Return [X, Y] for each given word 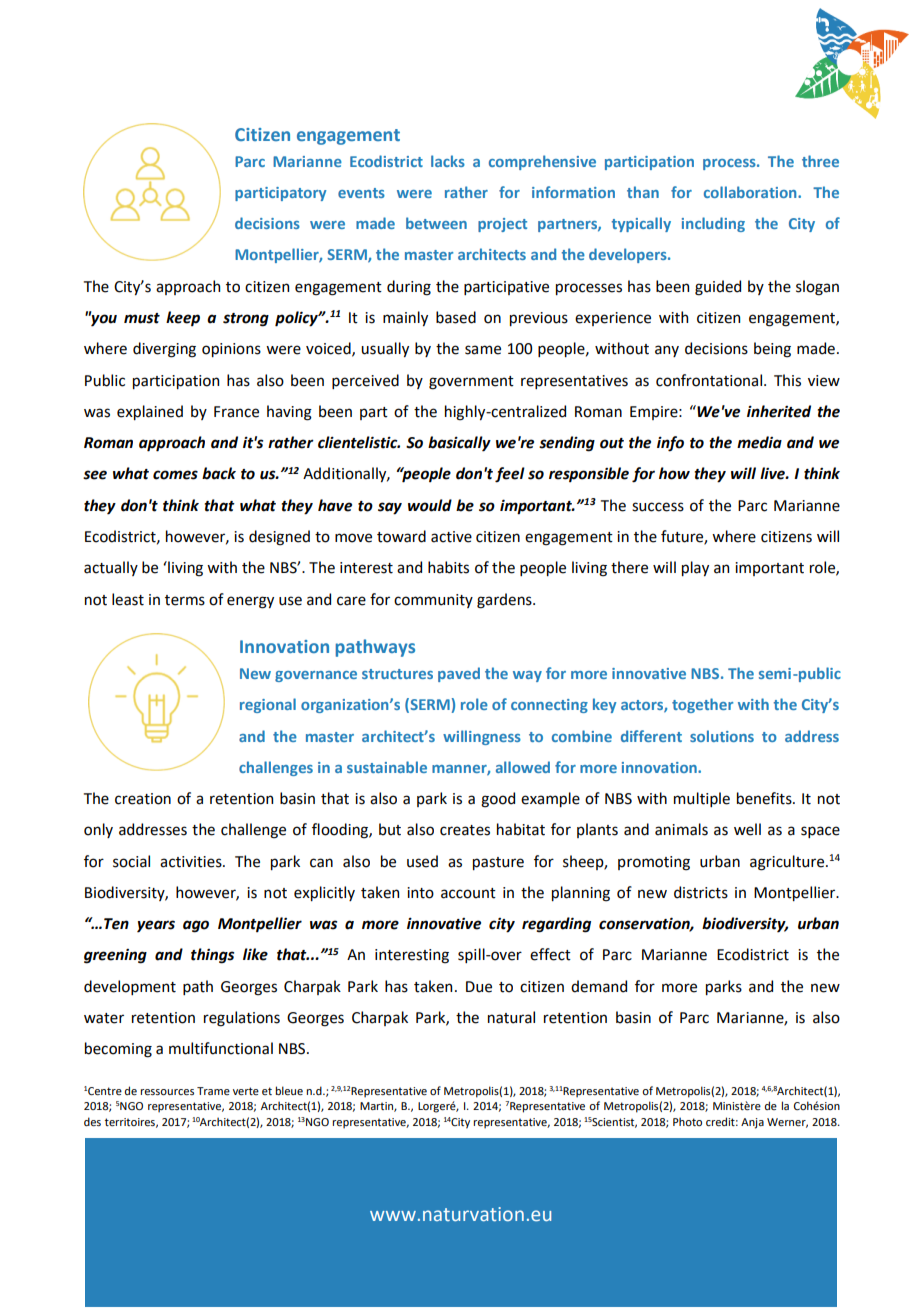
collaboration [751, 192]
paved [459, 674]
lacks [448, 161]
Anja [752, 1123]
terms [185, 600]
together [702, 705]
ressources [167, 1092]
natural [511, 1017]
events [361, 193]
